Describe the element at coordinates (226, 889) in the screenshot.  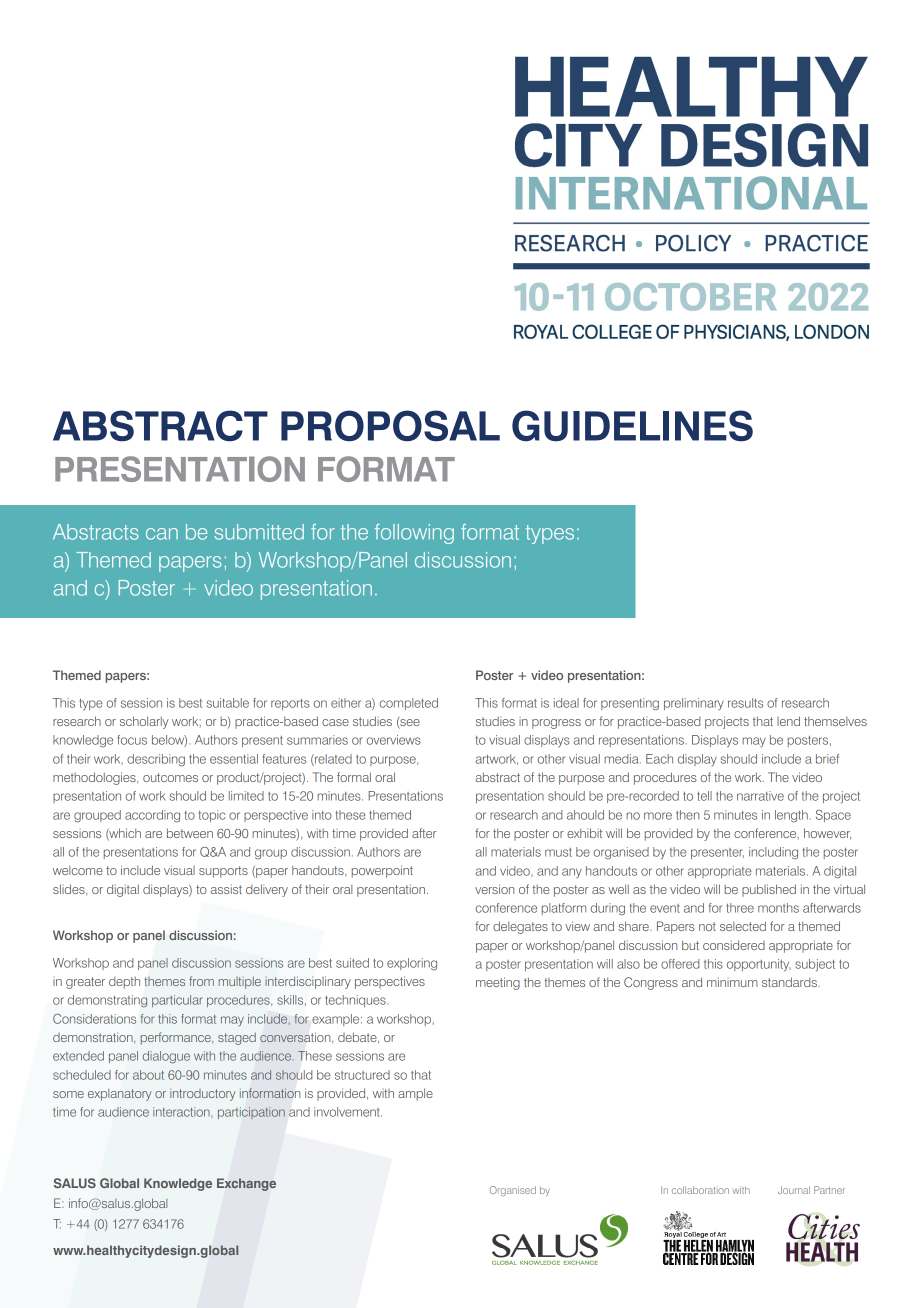
I see `assist` at that location.
